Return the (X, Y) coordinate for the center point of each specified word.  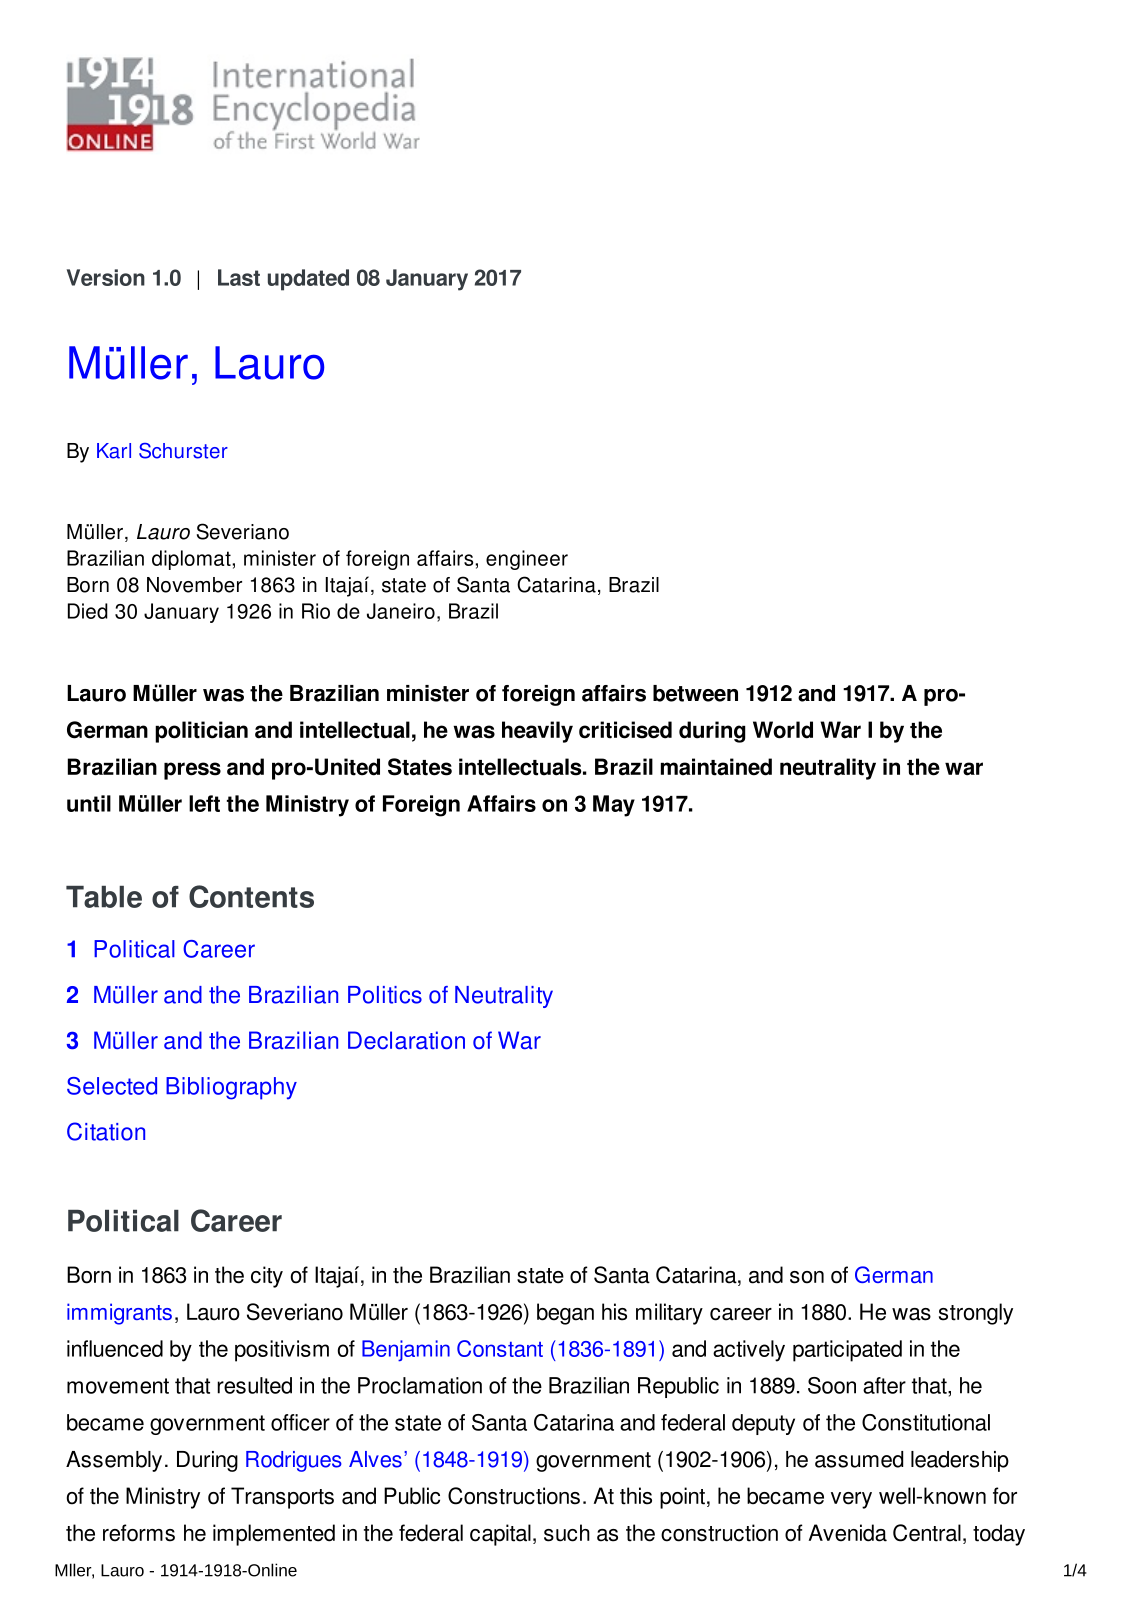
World (783, 730)
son (807, 1277)
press (192, 771)
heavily (537, 732)
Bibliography (231, 1088)
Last (239, 277)
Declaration (406, 1040)
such (567, 1533)
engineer (527, 560)
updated (308, 280)
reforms (139, 1533)
